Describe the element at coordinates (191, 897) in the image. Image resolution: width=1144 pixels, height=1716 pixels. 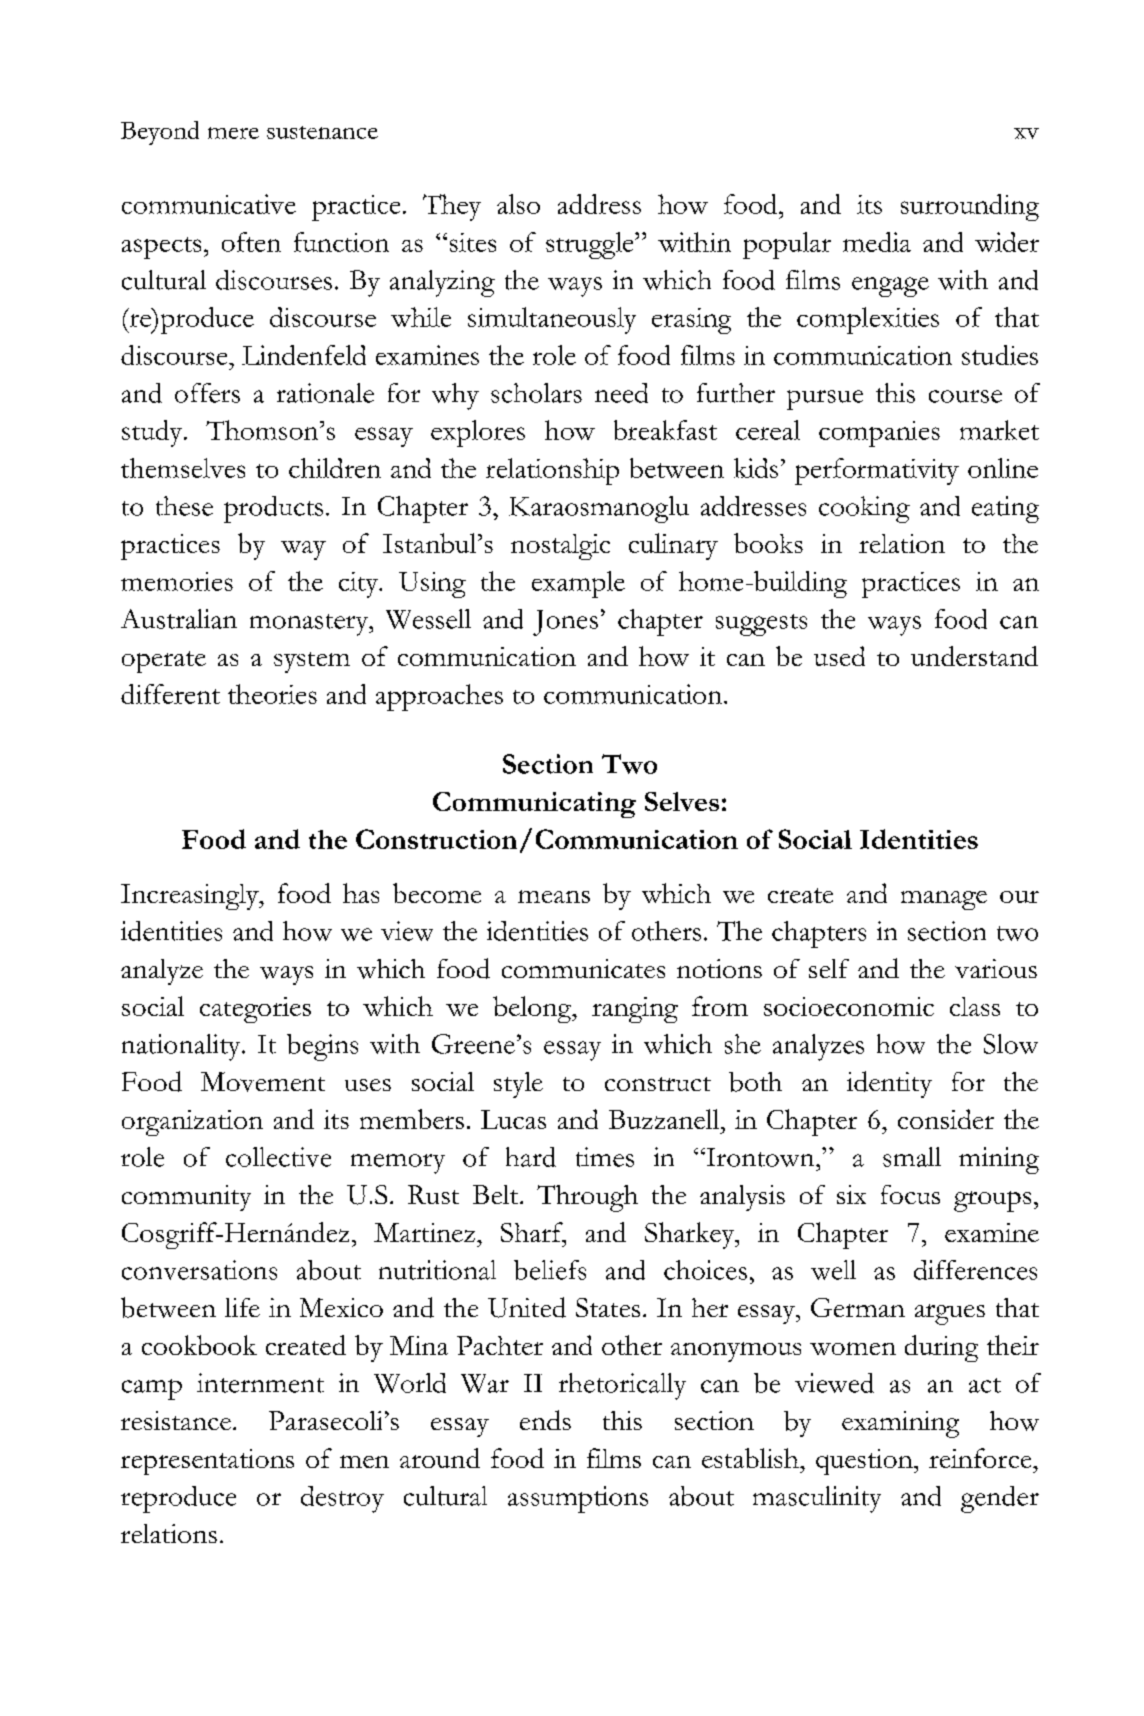
I see `Increasingly` at that location.
